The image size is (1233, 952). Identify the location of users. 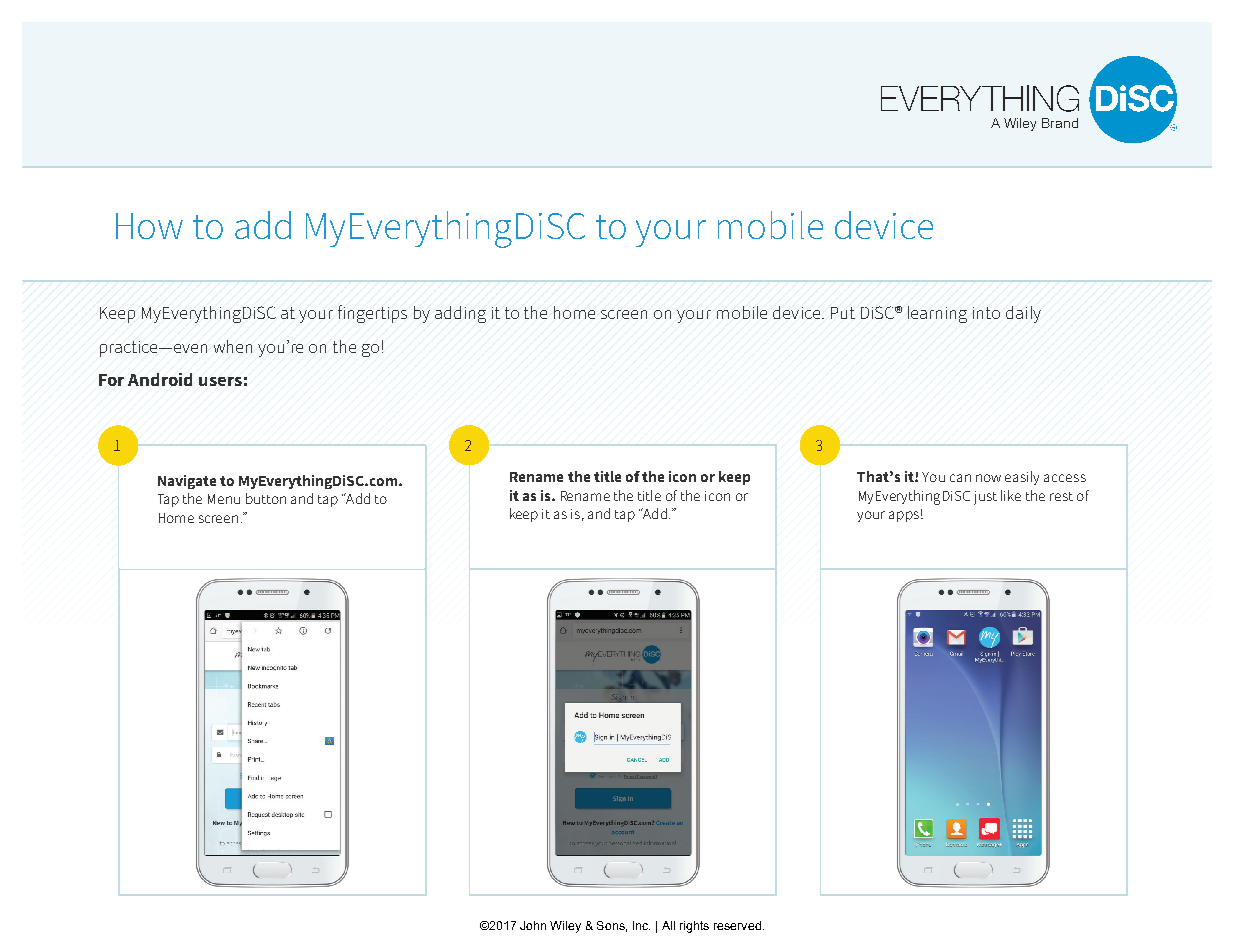
(220, 381).
